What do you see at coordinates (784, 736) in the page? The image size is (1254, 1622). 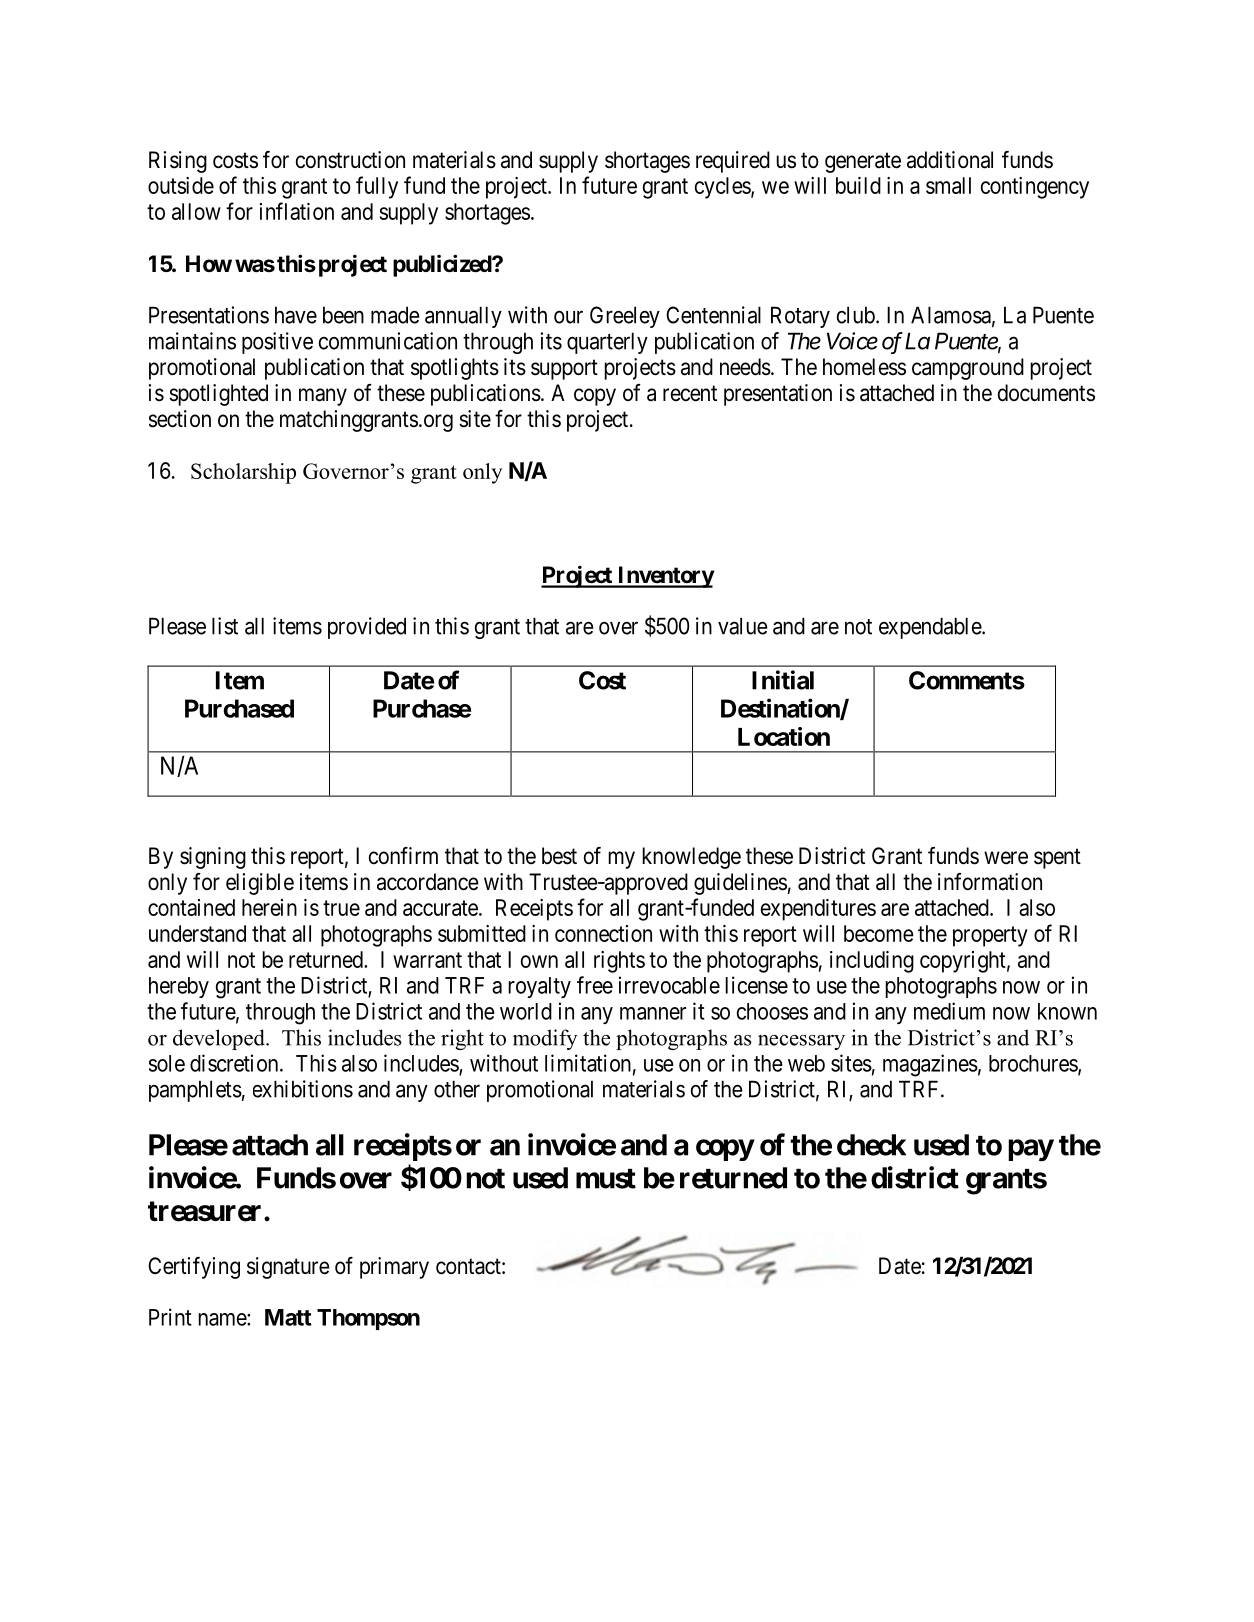 I see `Location` at bounding box center [784, 736].
